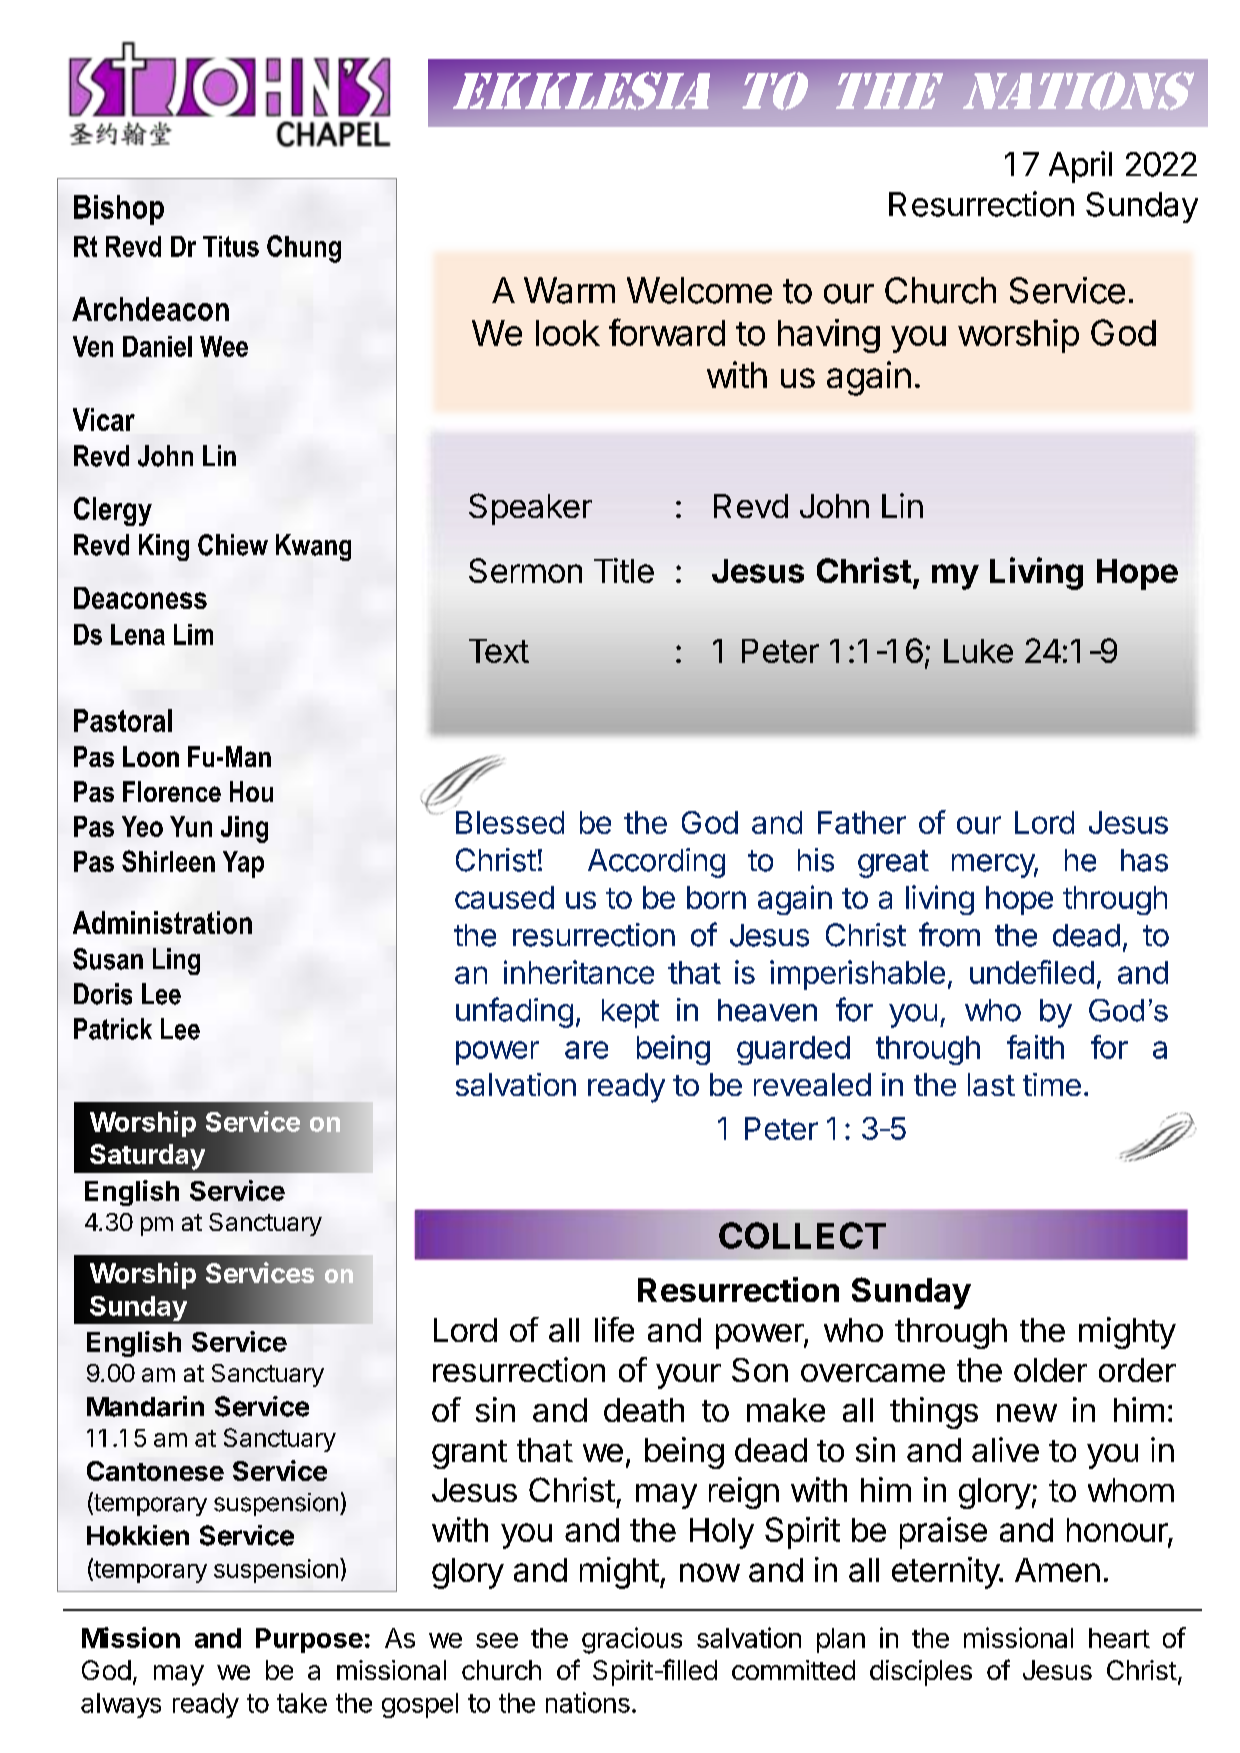 The height and width of the image is (1753, 1240). I want to click on Purpose, so click(309, 1640).
